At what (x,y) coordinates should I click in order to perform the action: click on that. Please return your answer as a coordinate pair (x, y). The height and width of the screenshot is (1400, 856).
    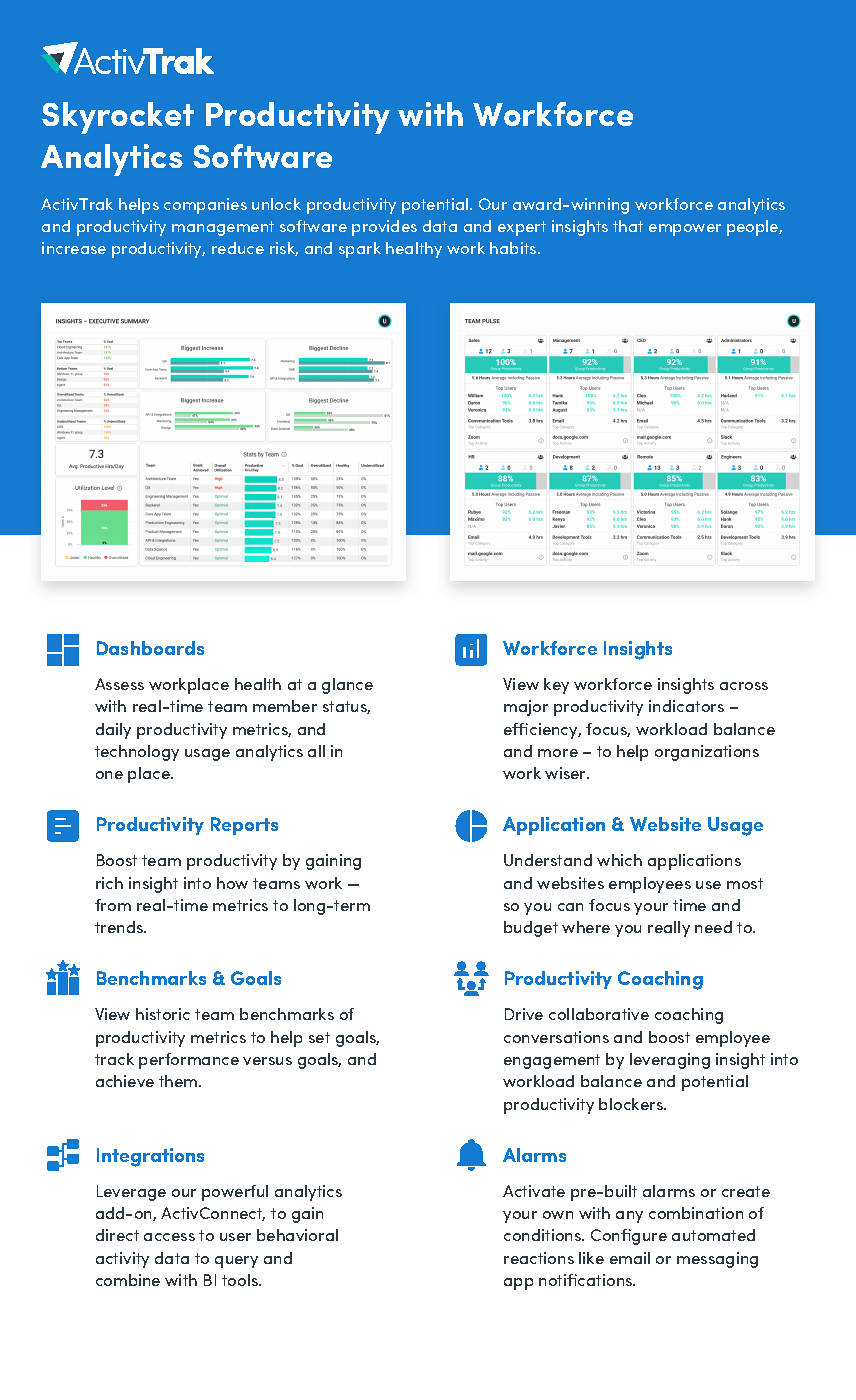
    Looking at the image, I should click on (628, 226).
